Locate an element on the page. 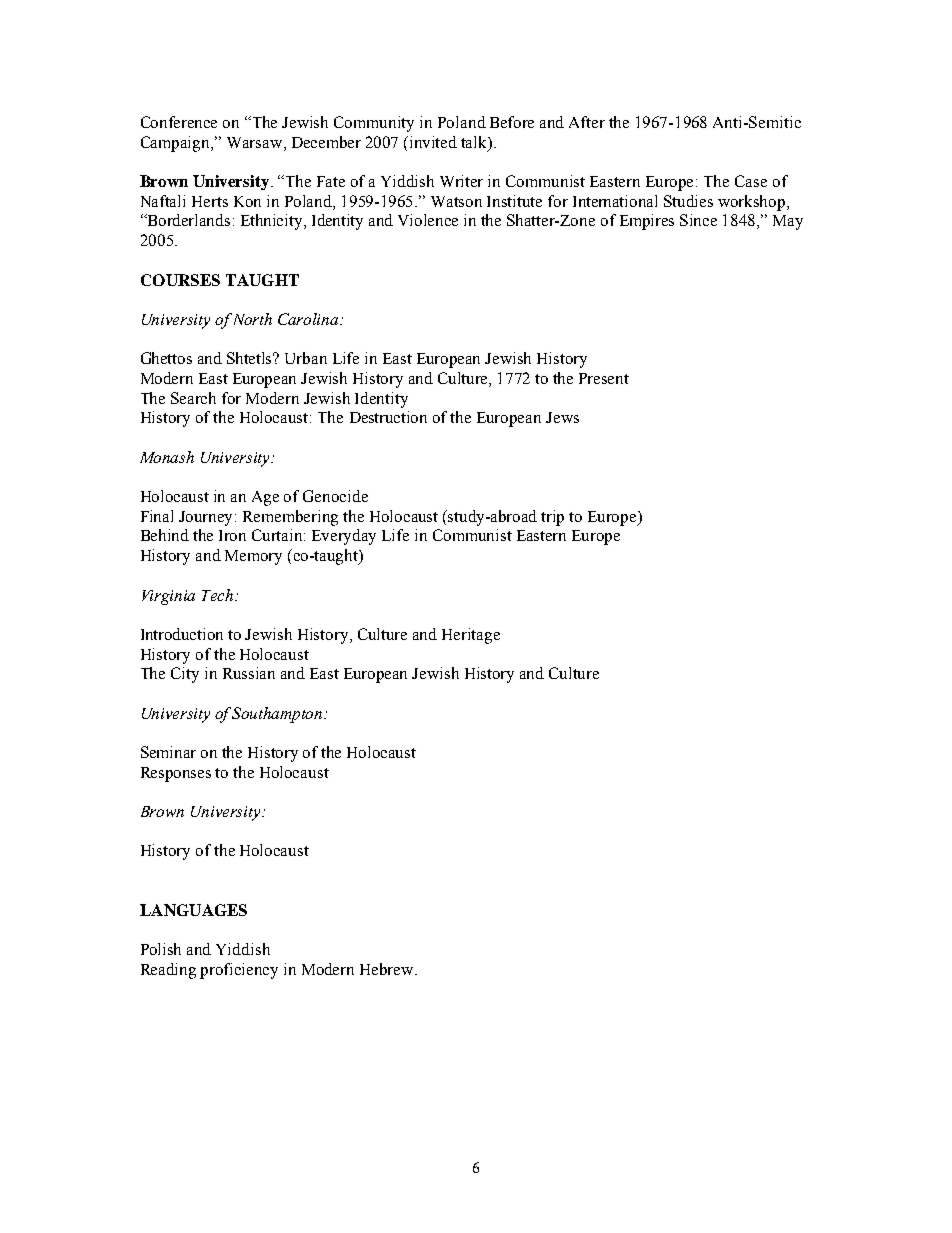 This image has width=952, height=1233. proficiency is located at coordinates (239, 971).
